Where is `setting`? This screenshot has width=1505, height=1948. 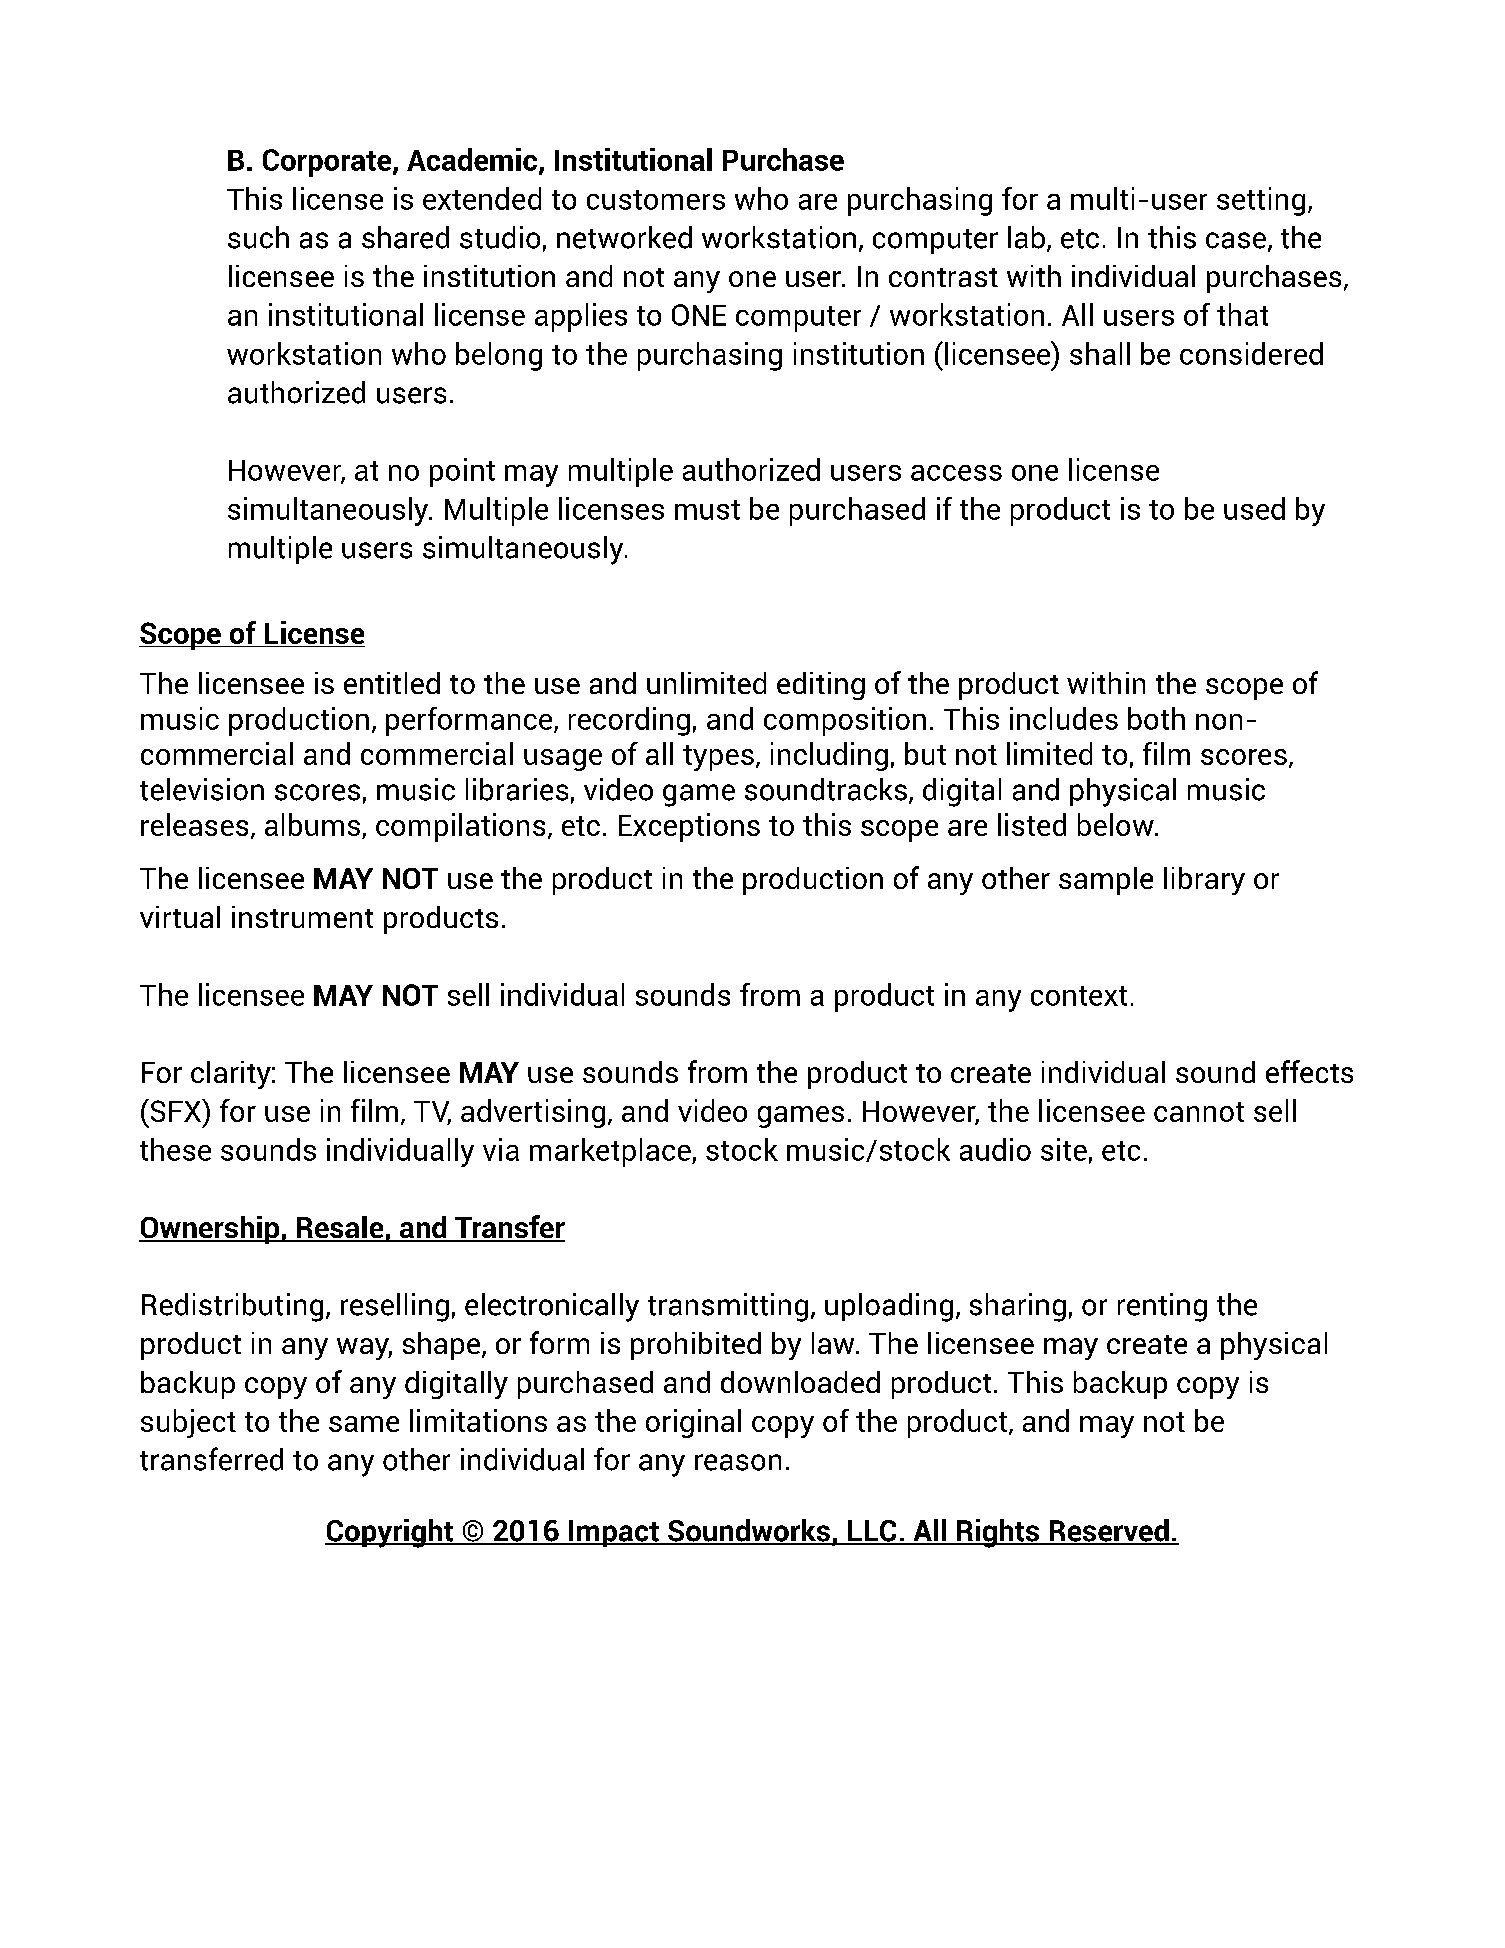 setting is located at coordinates (1261, 201).
